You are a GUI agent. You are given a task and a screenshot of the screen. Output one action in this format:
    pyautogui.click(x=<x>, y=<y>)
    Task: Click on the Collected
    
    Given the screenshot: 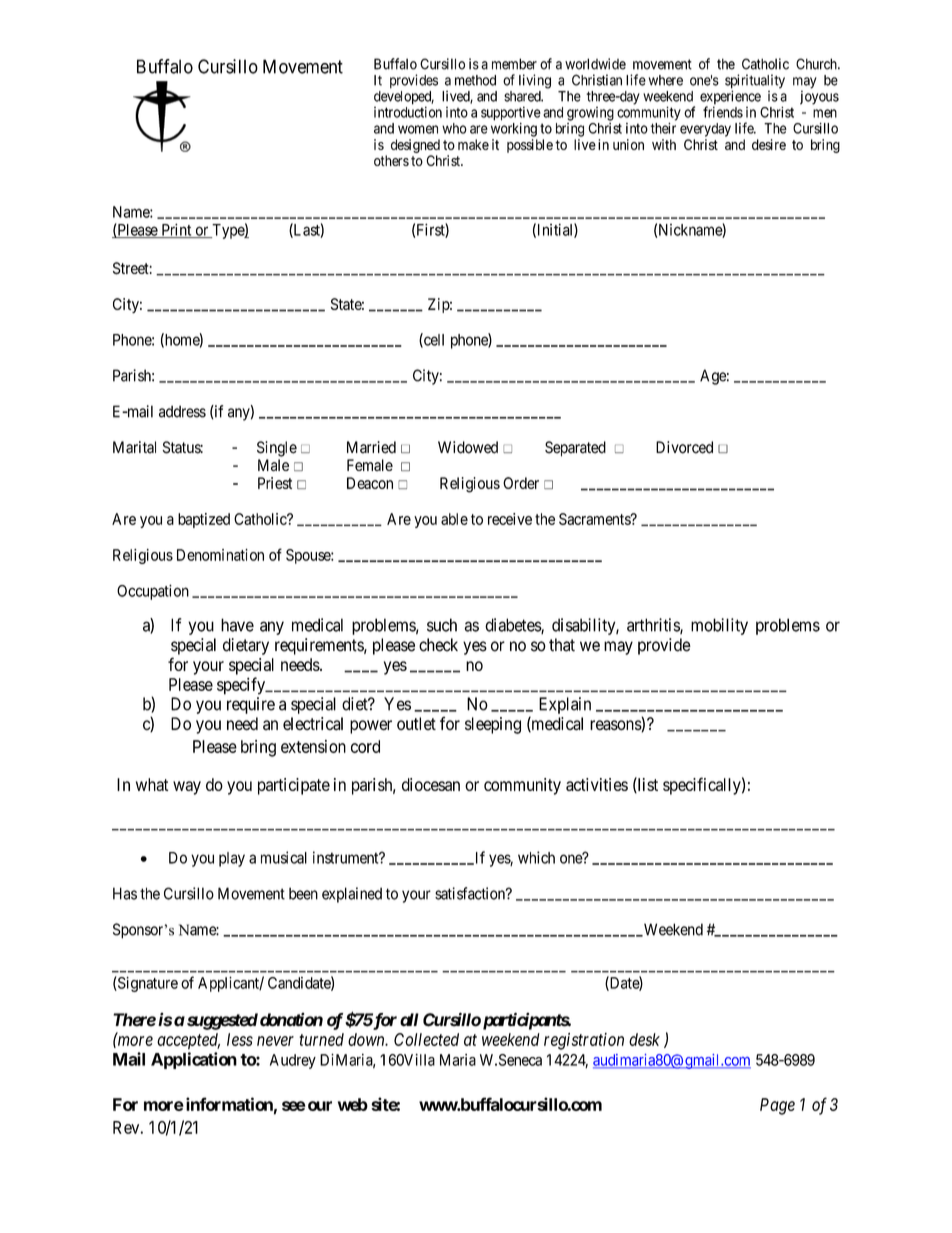 What is the action you would take?
    pyautogui.click(x=426, y=1039)
